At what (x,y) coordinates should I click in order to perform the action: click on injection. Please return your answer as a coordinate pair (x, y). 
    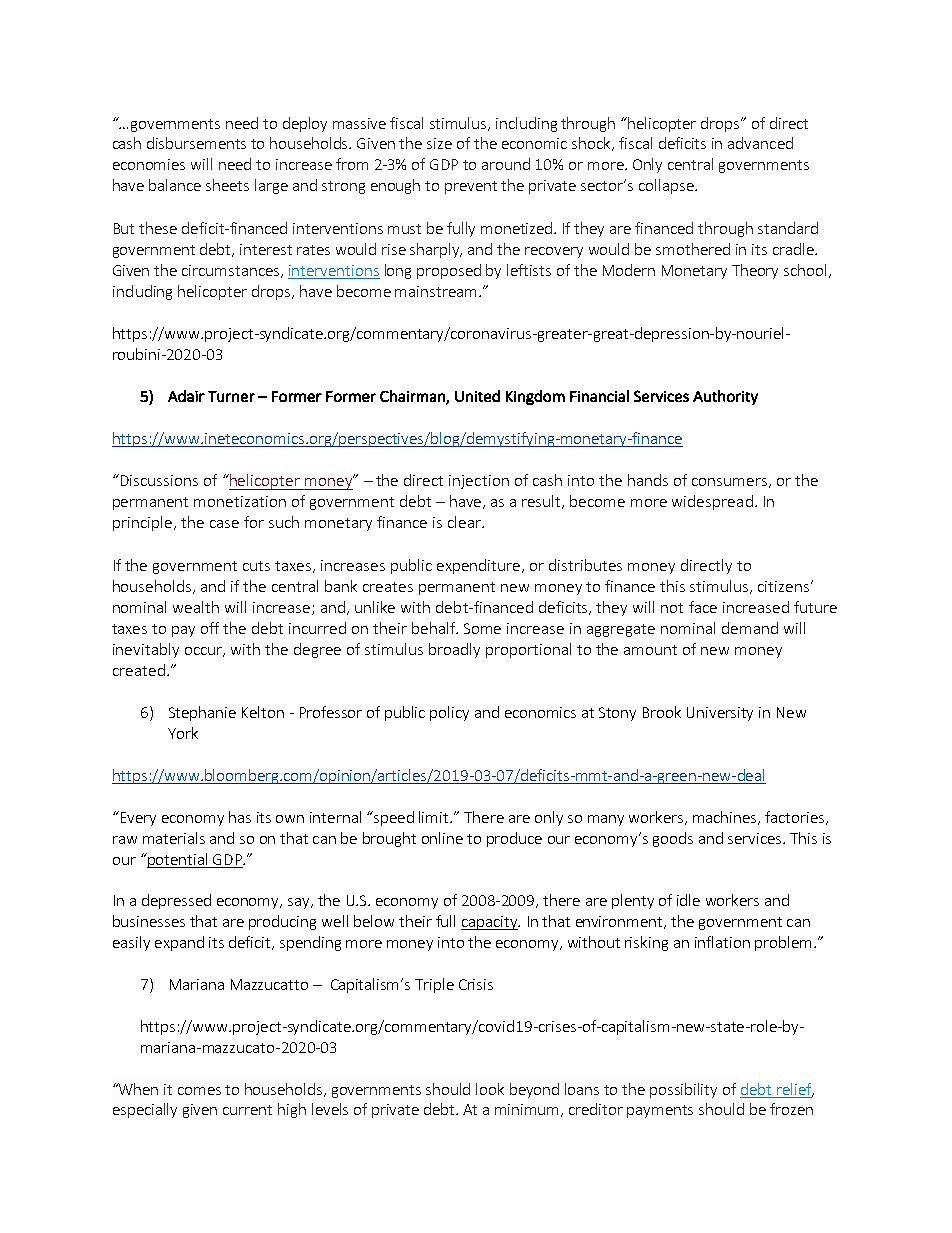
    Looking at the image, I should click on (479, 482).
